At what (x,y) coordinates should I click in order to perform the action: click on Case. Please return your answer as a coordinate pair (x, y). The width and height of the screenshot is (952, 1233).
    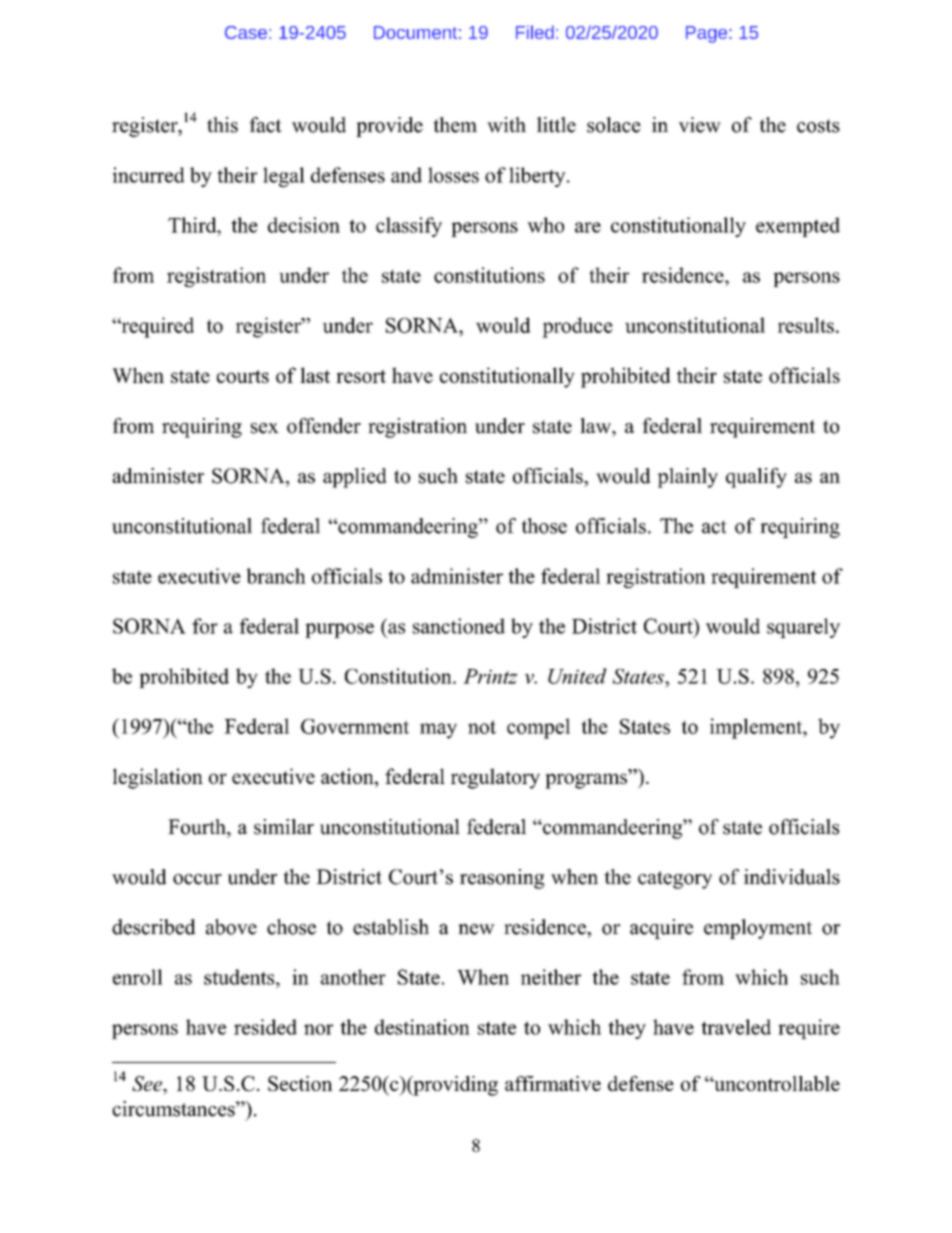
    Looking at the image, I should click on (246, 32).
